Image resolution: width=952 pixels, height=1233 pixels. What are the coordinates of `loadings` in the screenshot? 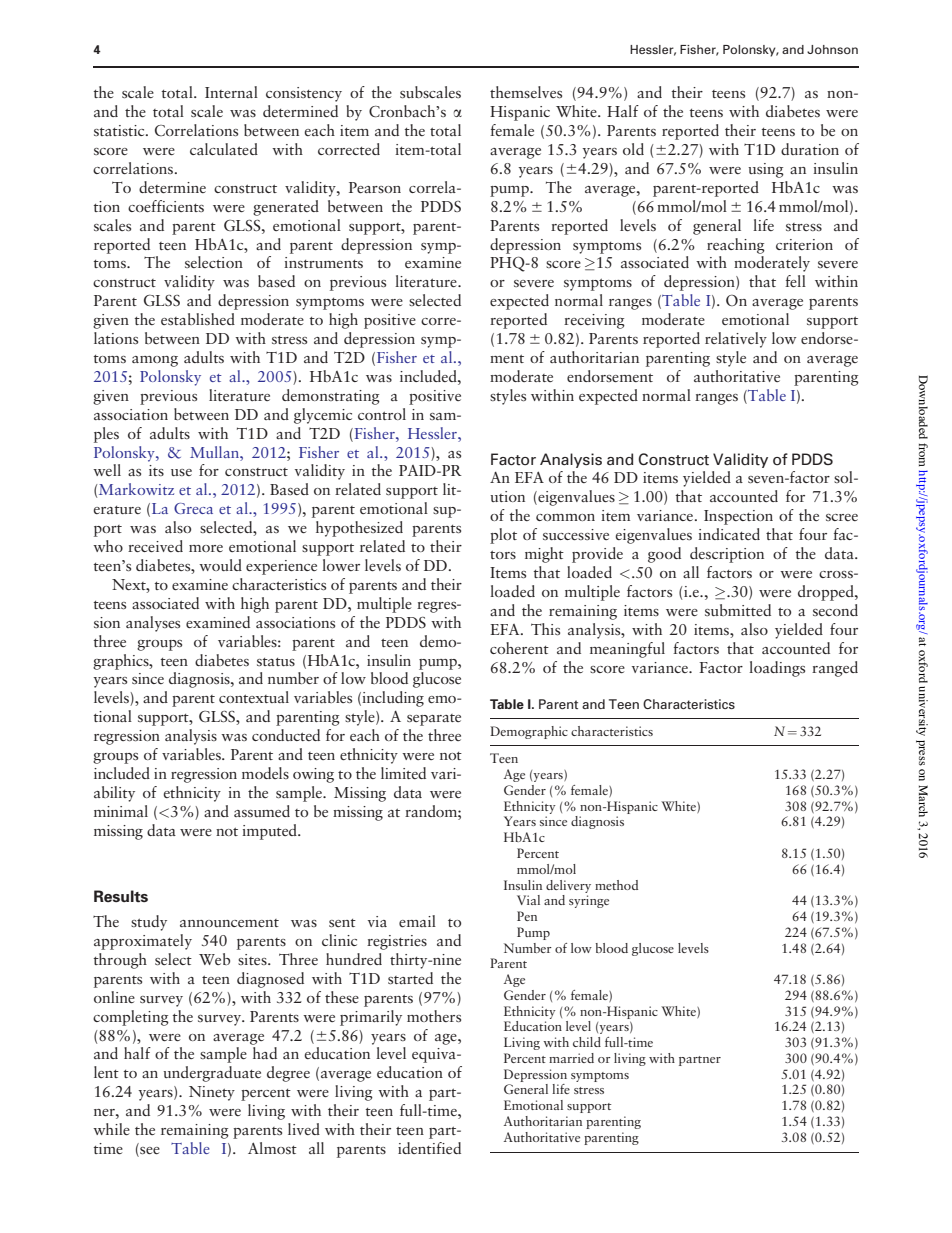 It's located at (777, 669).
